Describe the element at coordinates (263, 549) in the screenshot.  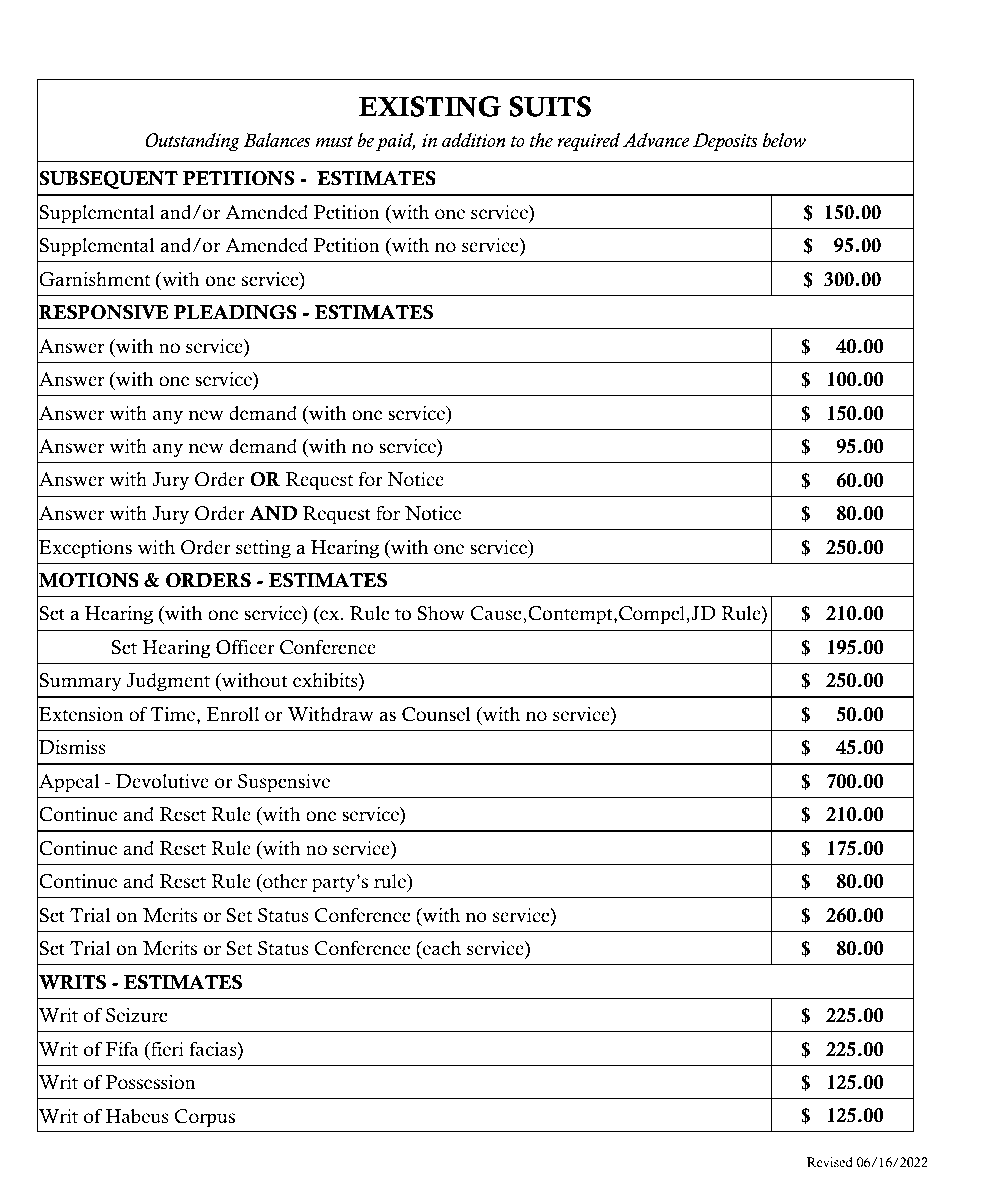
I see `setting` at that location.
